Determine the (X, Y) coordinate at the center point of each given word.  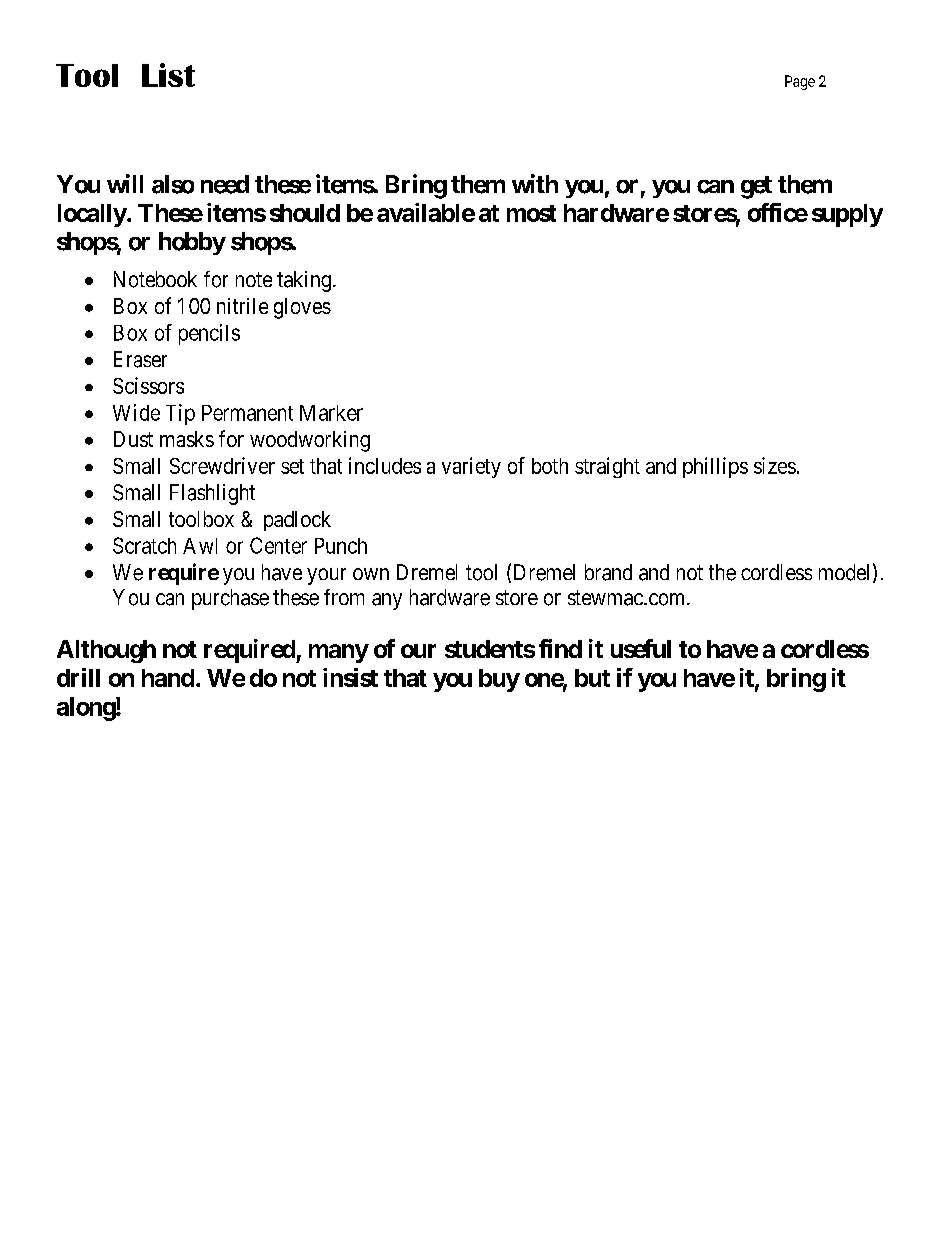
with (535, 183)
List (168, 75)
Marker (331, 413)
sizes (775, 465)
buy (499, 680)
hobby (192, 243)
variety (471, 467)
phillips (715, 467)
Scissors (148, 385)
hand (168, 678)
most (531, 213)
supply (847, 215)
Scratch (144, 545)
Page (800, 82)
